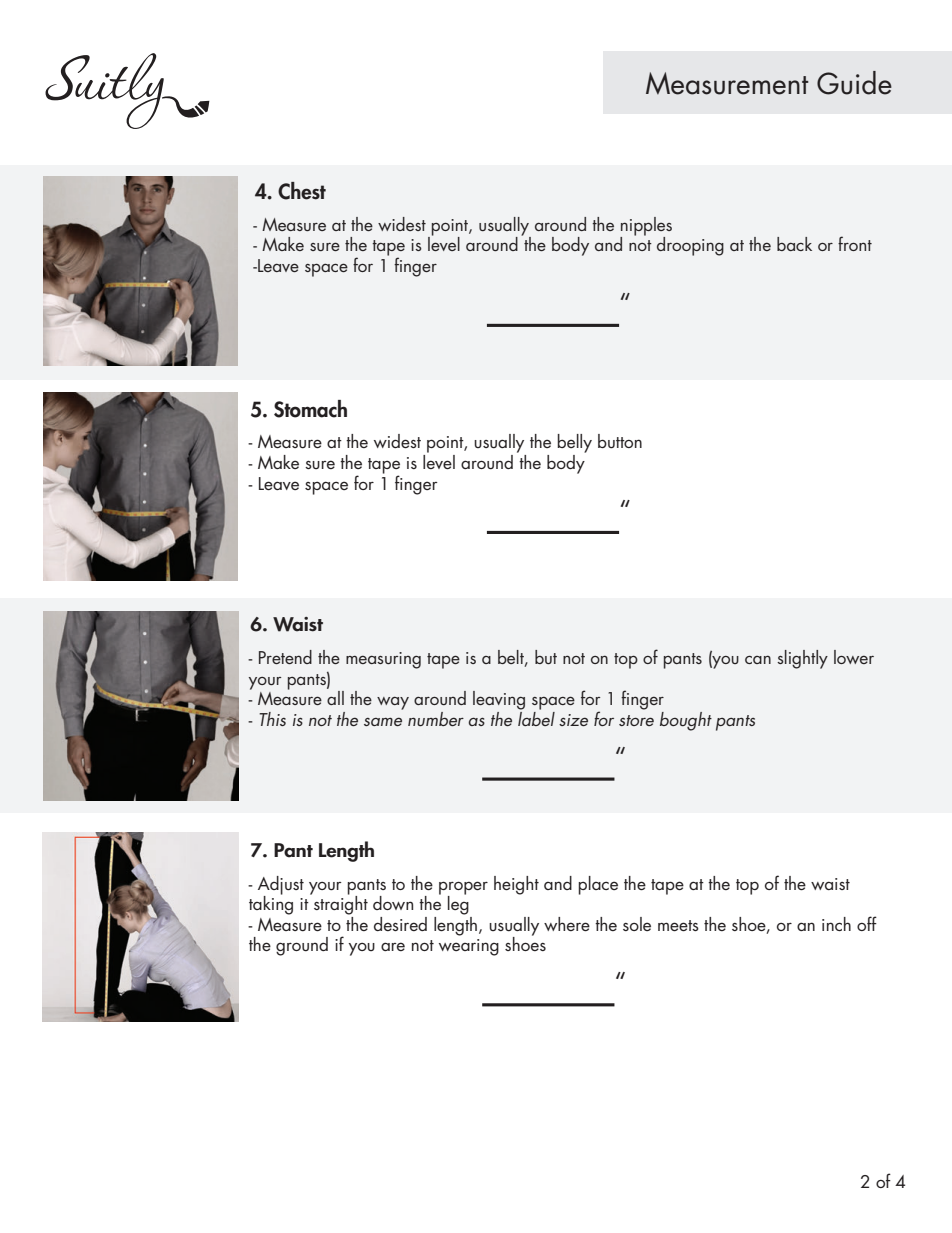  I want to click on back, so click(794, 244).
